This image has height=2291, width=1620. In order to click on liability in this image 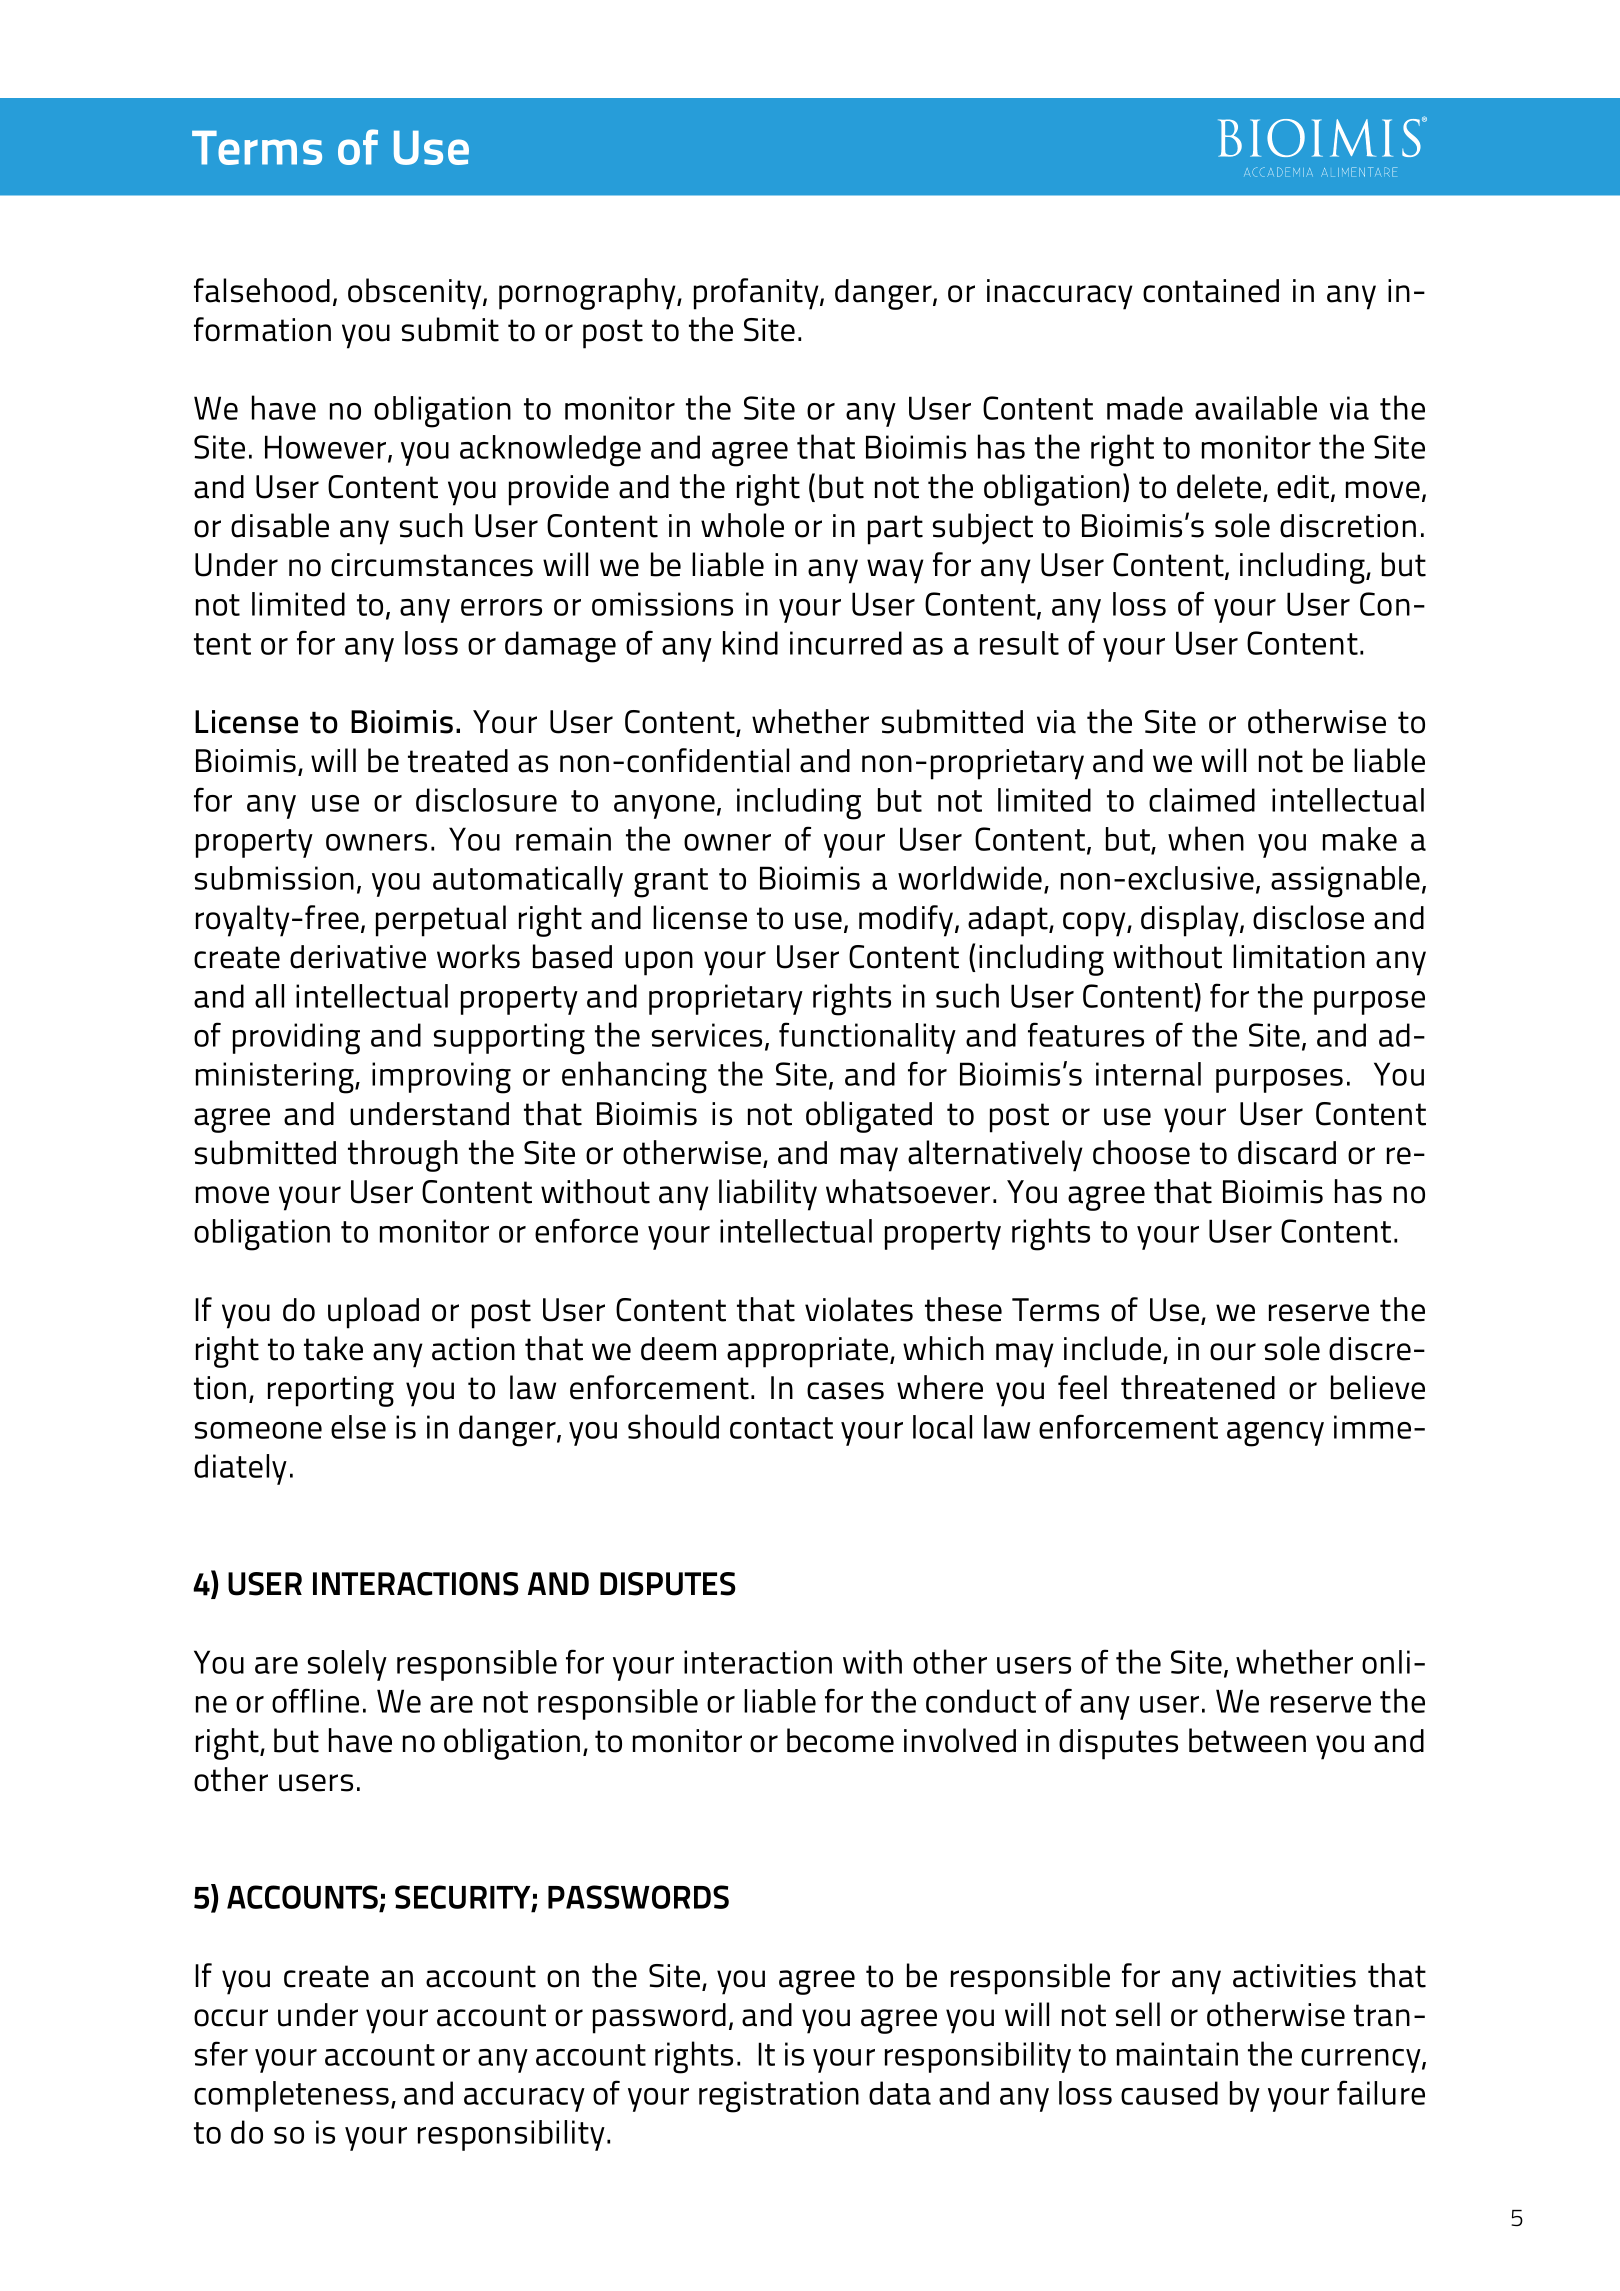, I will do `click(768, 1195)`.
